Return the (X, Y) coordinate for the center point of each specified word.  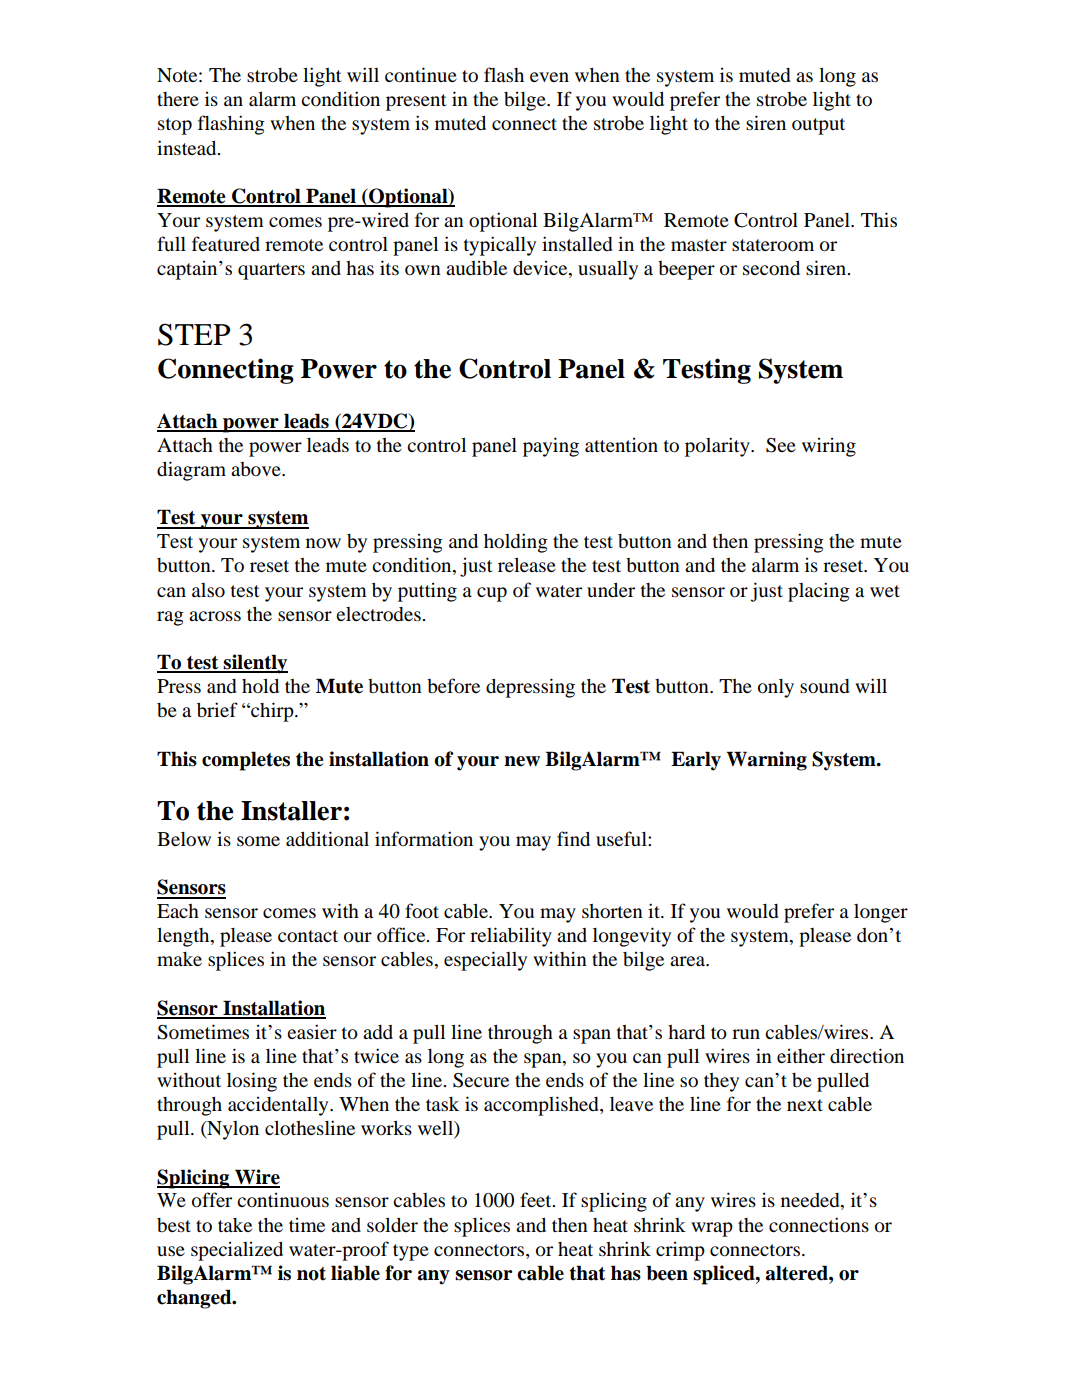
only (776, 688)
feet (537, 1199)
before (453, 685)
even (549, 77)
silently (255, 664)
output (818, 126)
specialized (237, 1251)
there (178, 99)
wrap (712, 1229)
